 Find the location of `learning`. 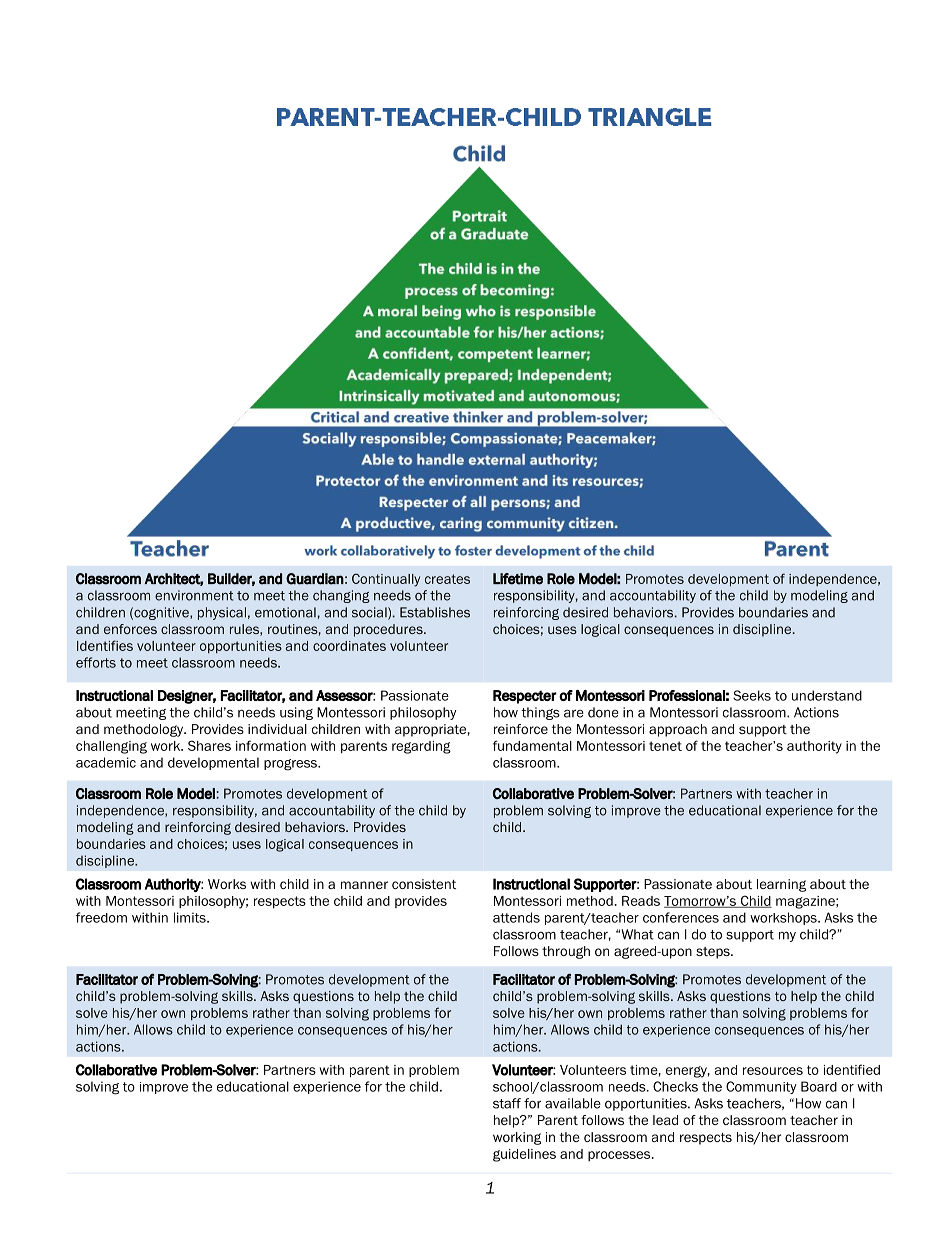

learning is located at coordinates (781, 885).
